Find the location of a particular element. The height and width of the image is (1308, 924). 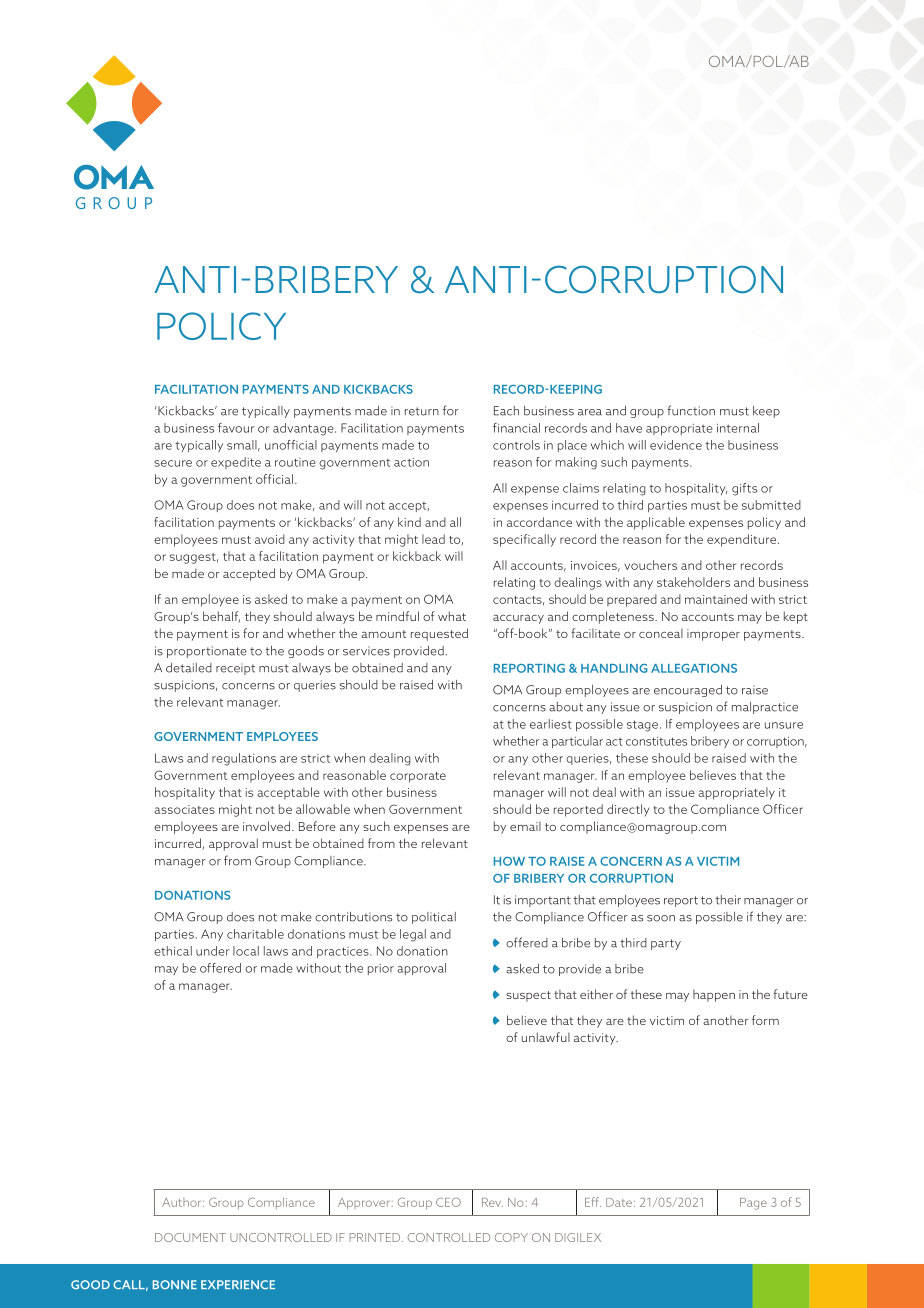

earliest is located at coordinates (551, 724).
